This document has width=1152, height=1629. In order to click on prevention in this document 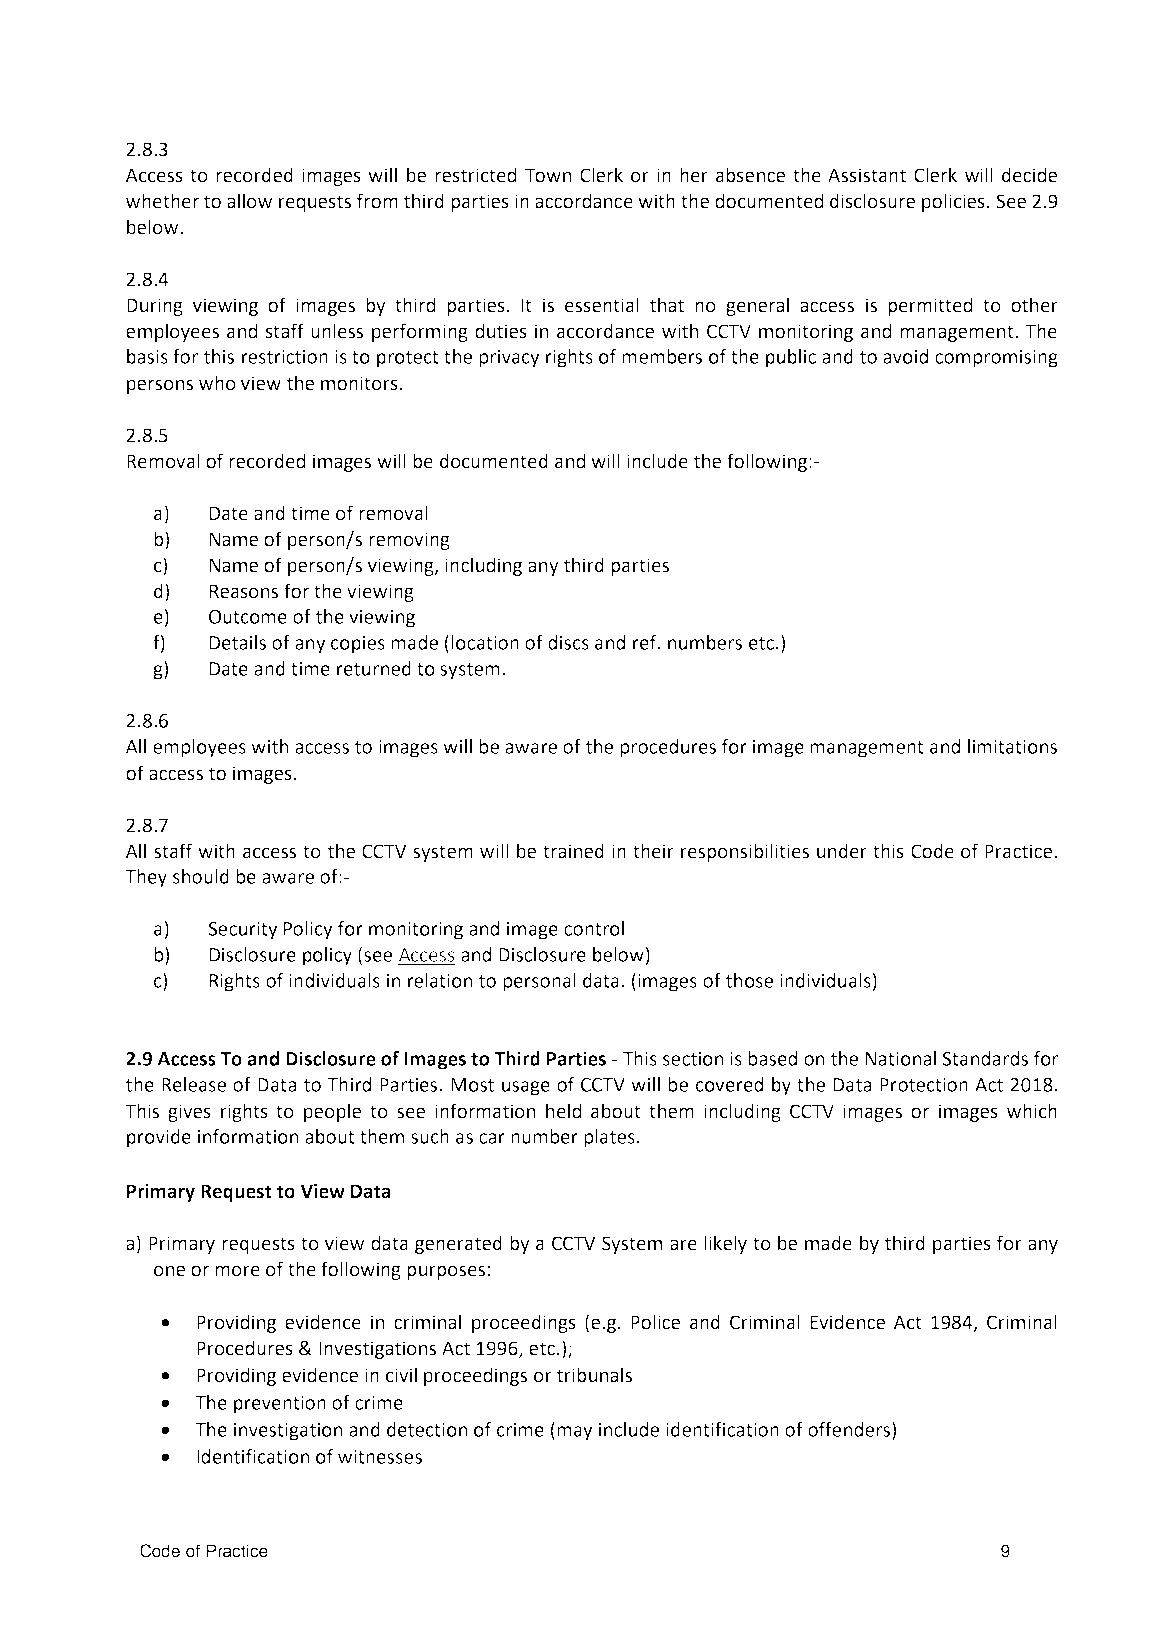, I will do `click(280, 1405)`.
